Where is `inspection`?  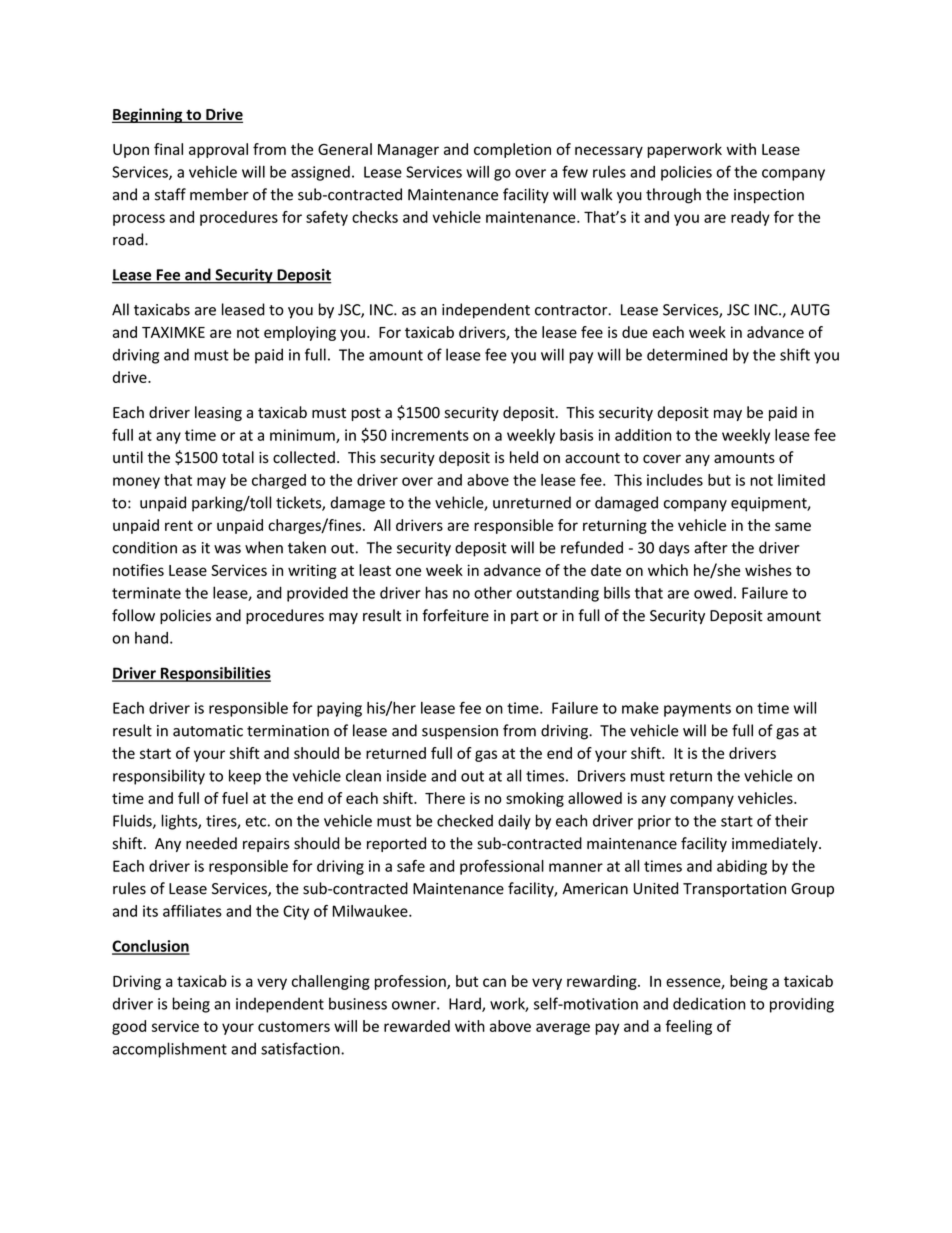 inspection is located at coordinates (769, 196).
